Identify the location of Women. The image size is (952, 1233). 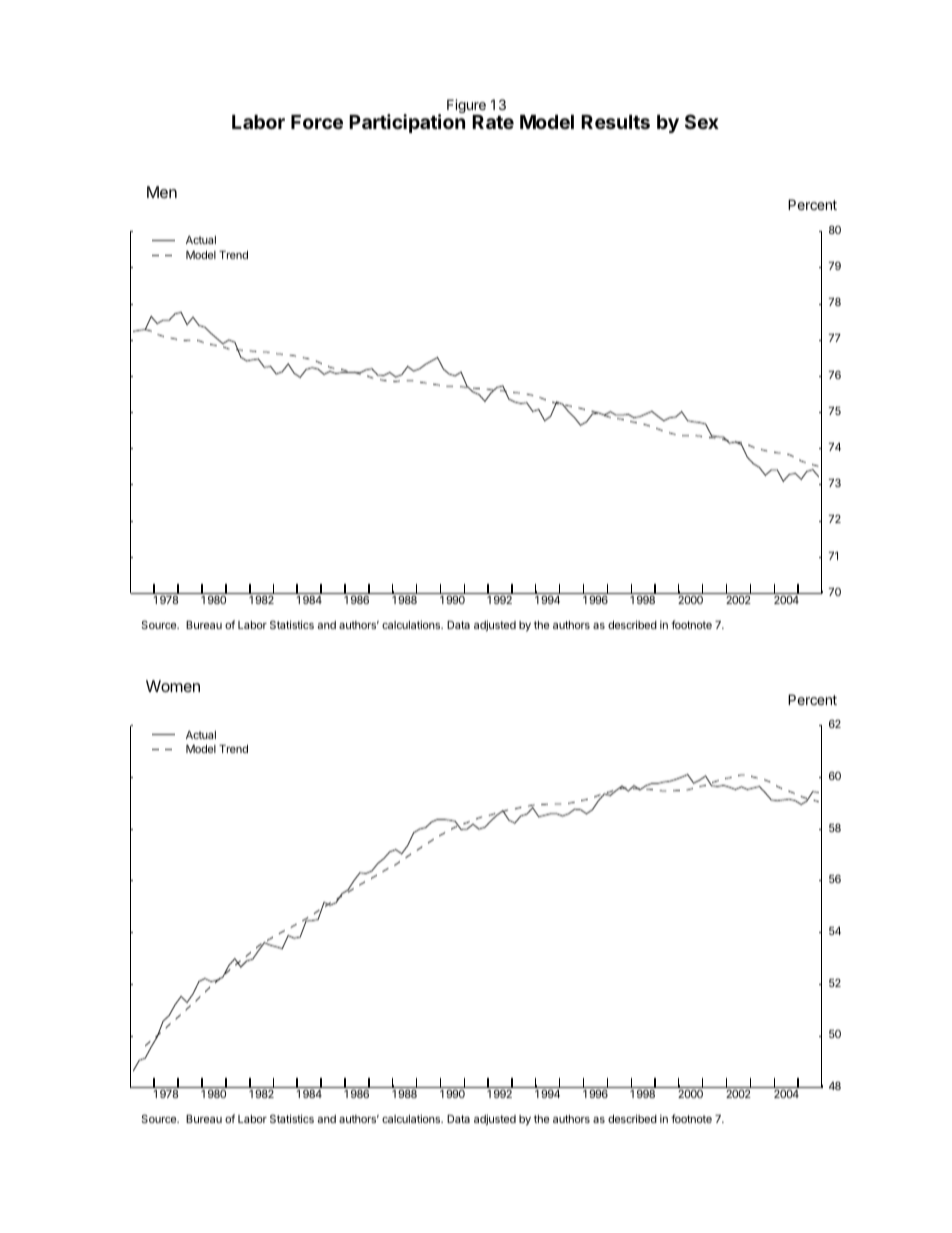
(173, 686).
